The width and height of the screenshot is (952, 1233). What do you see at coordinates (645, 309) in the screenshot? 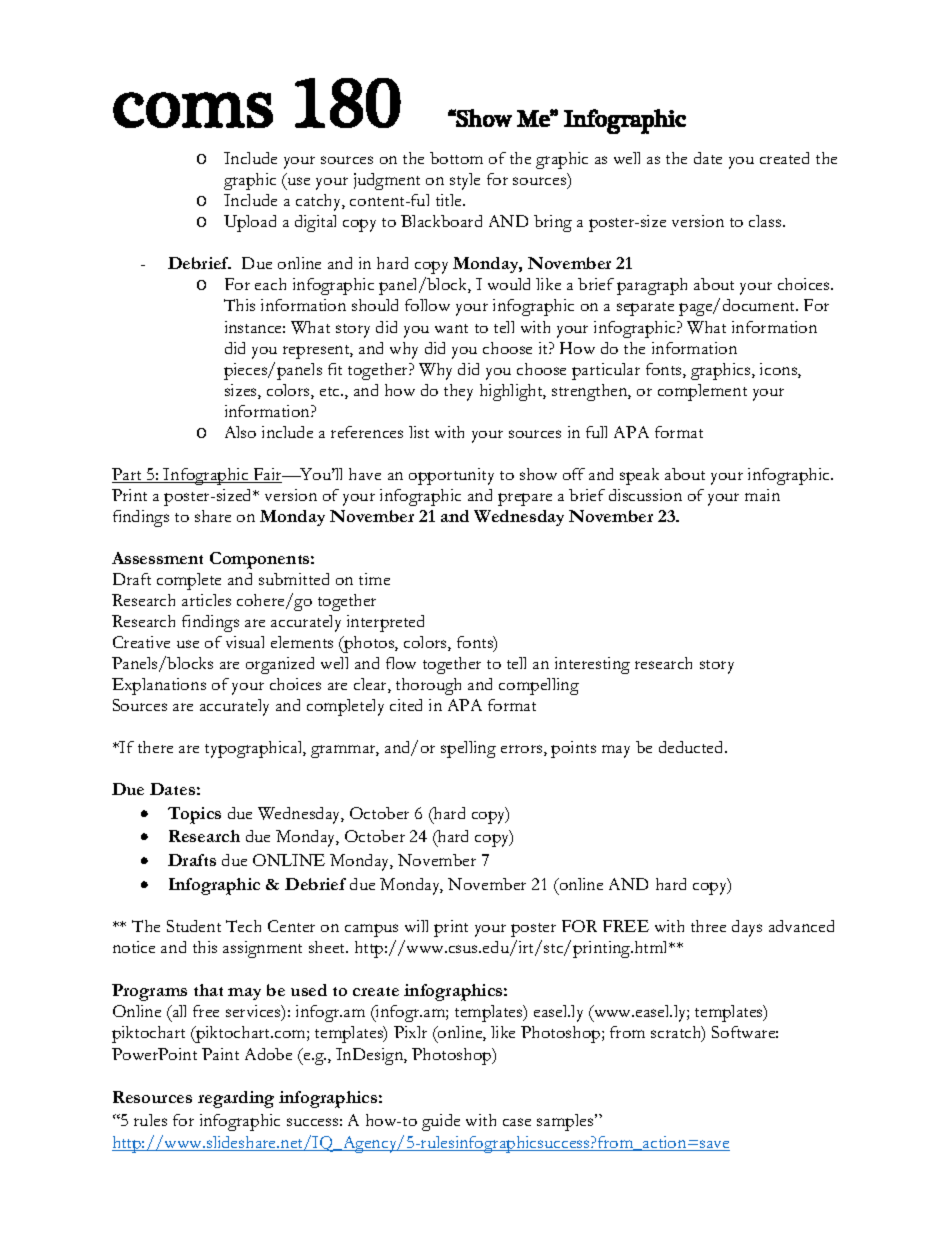
I see `separate` at bounding box center [645, 309].
